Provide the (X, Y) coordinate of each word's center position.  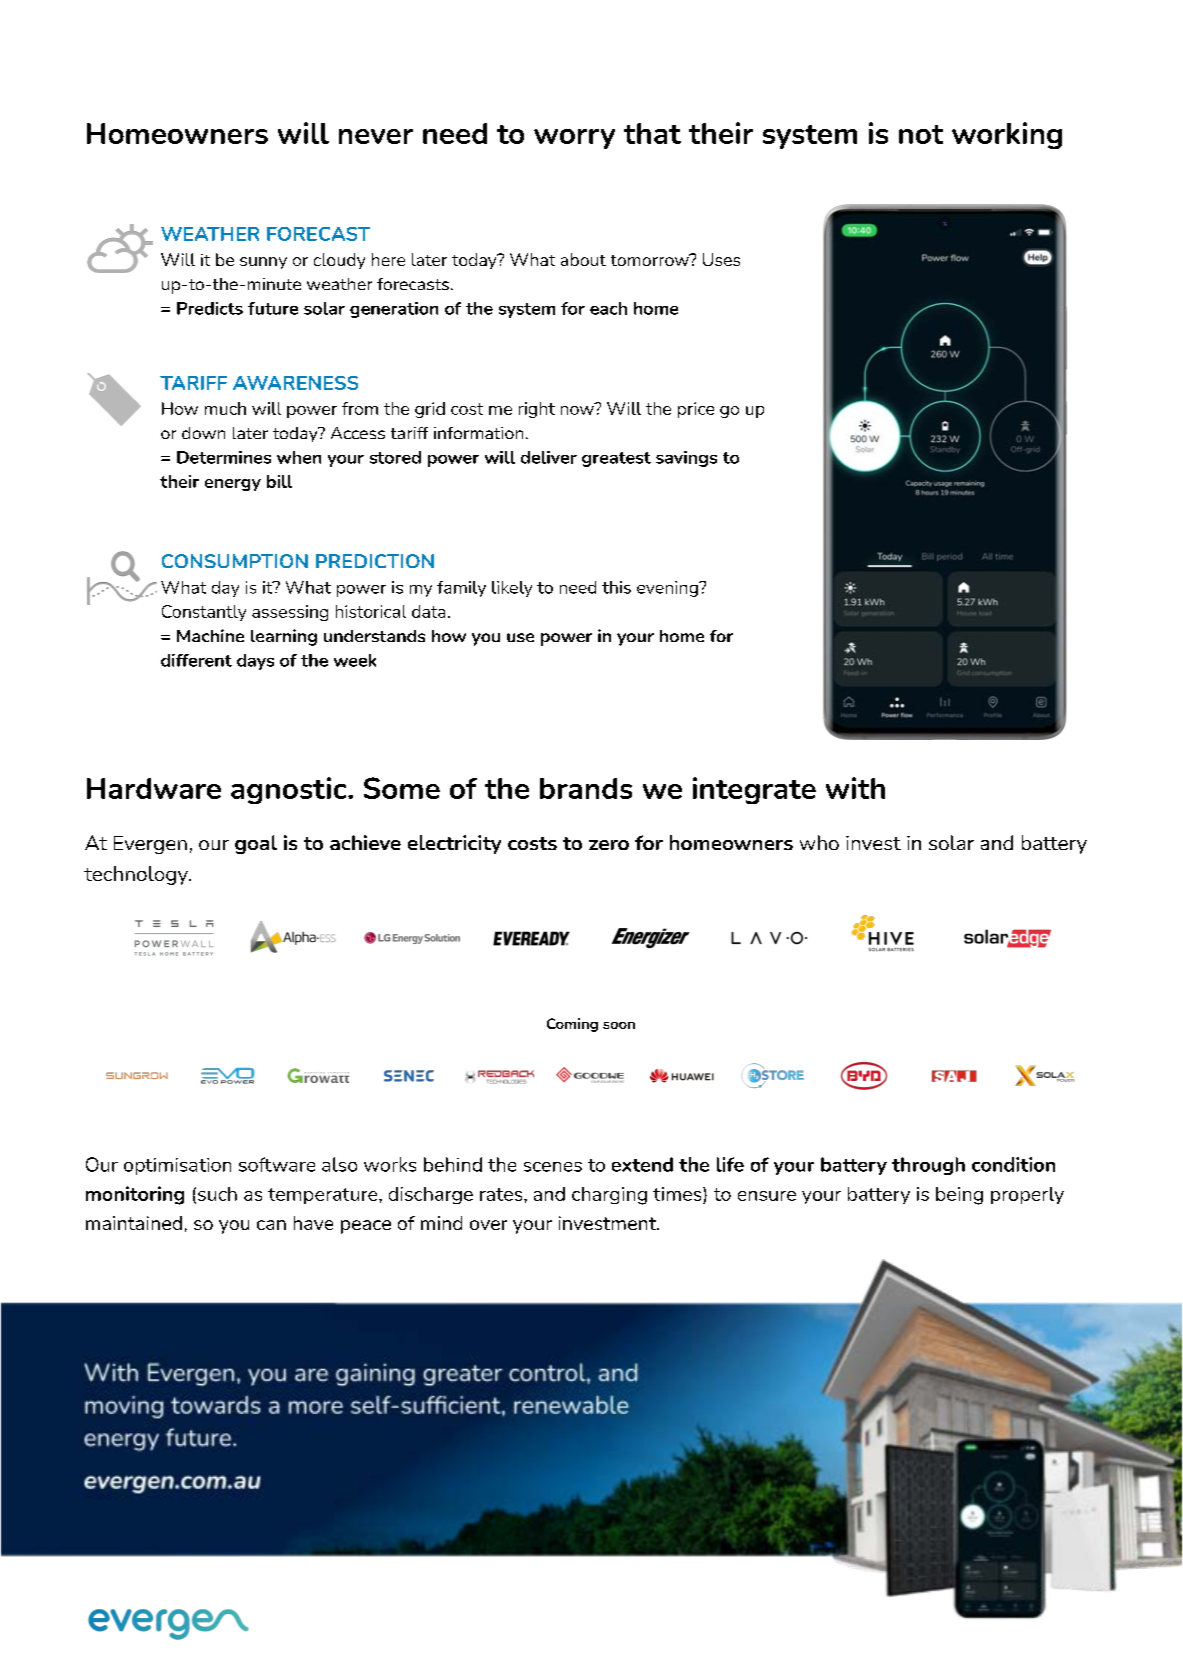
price (696, 410)
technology (137, 875)
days (255, 662)
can (271, 1225)
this (616, 587)
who (819, 842)
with (855, 788)
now (578, 409)
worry (574, 139)
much (225, 408)
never (376, 136)
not (921, 134)
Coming (572, 1025)
